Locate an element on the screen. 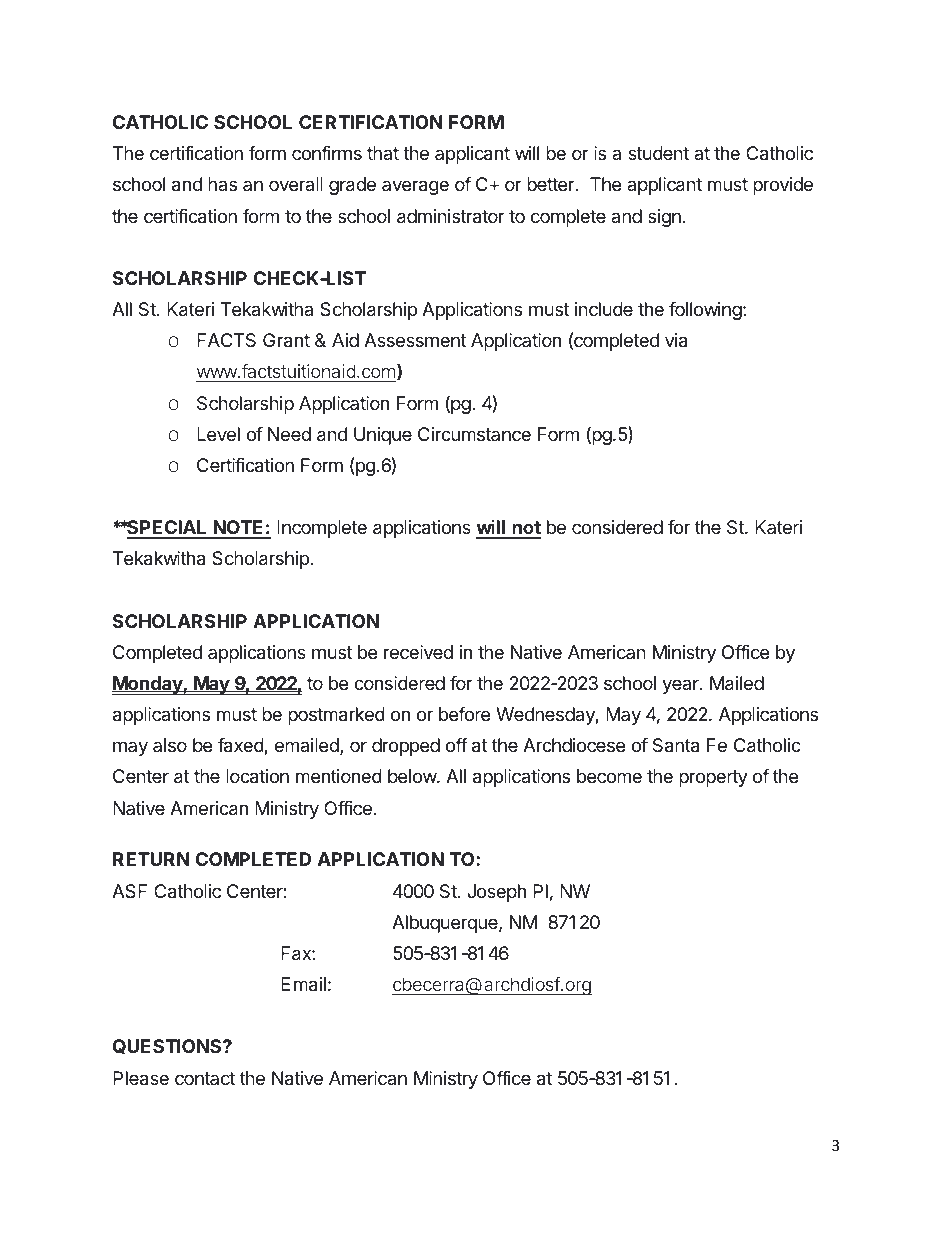 The height and width of the screenshot is (1233, 952). has is located at coordinates (222, 184).
